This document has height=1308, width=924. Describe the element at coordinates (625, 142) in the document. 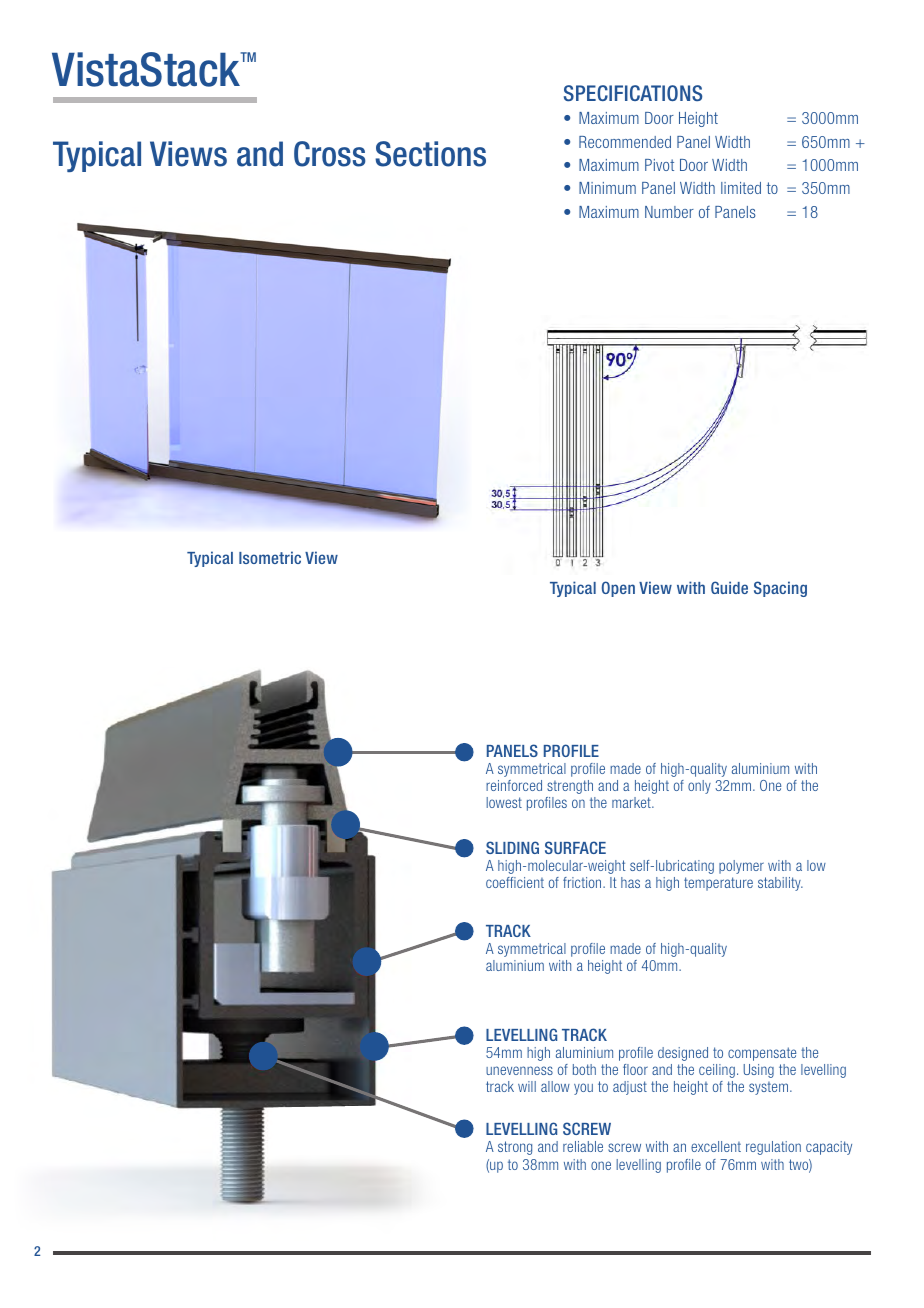

I see `Recommended` at that location.
